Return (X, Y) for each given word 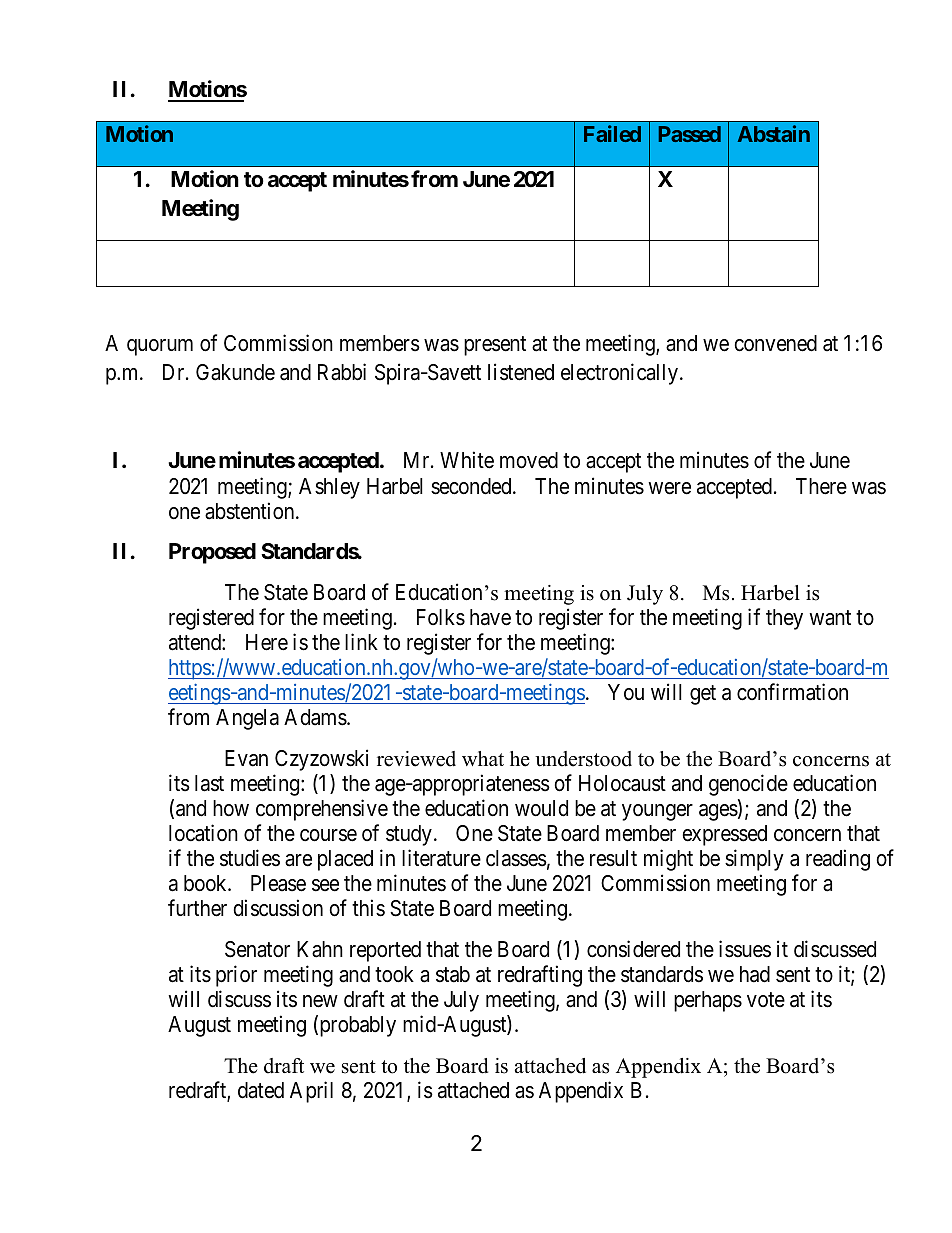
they (784, 619)
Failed (612, 133)
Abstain (774, 133)
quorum (160, 347)
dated (261, 1090)
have (490, 617)
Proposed (212, 553)
